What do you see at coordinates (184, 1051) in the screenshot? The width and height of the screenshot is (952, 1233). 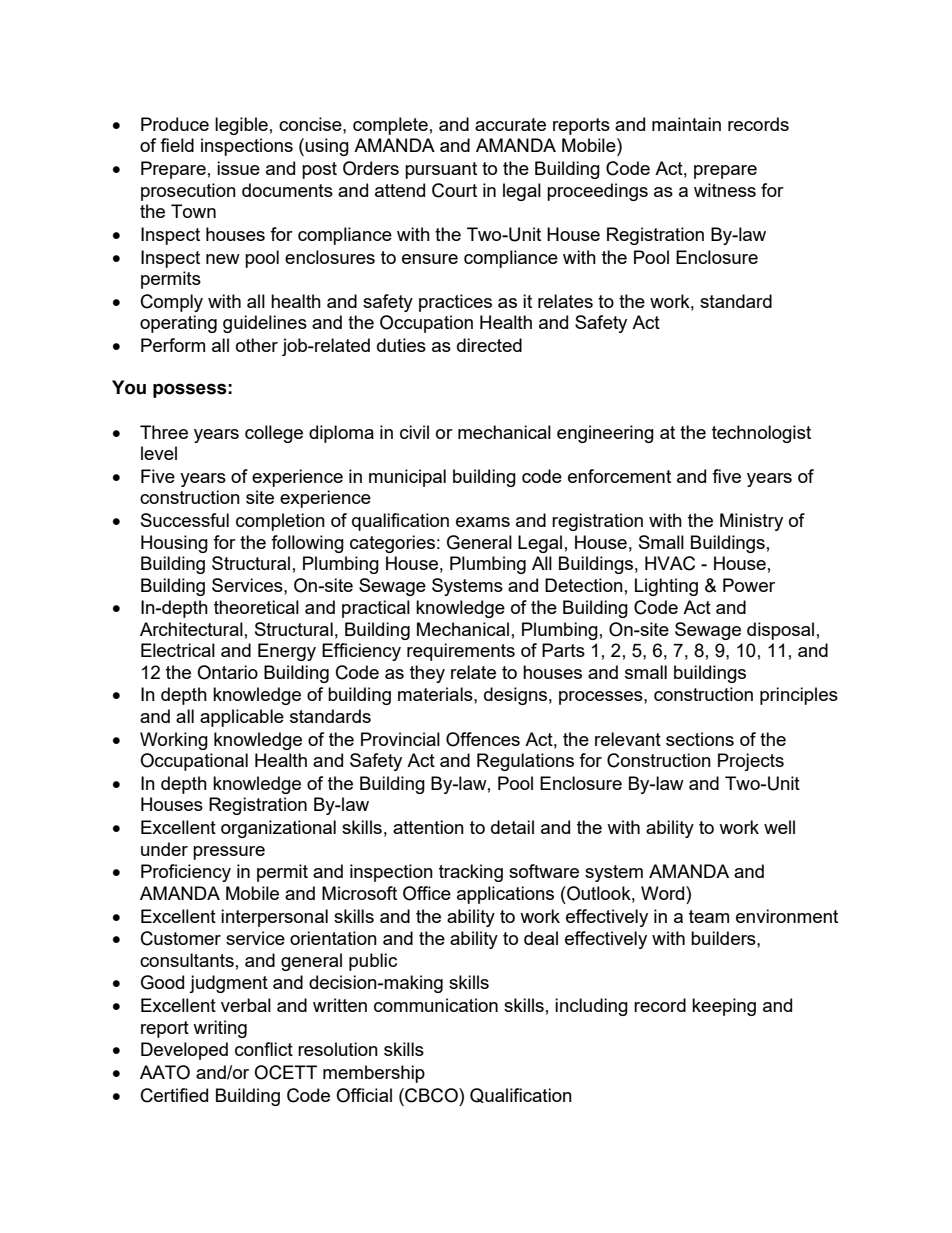 I see `Developed` at bounding box center [184, 1051].
